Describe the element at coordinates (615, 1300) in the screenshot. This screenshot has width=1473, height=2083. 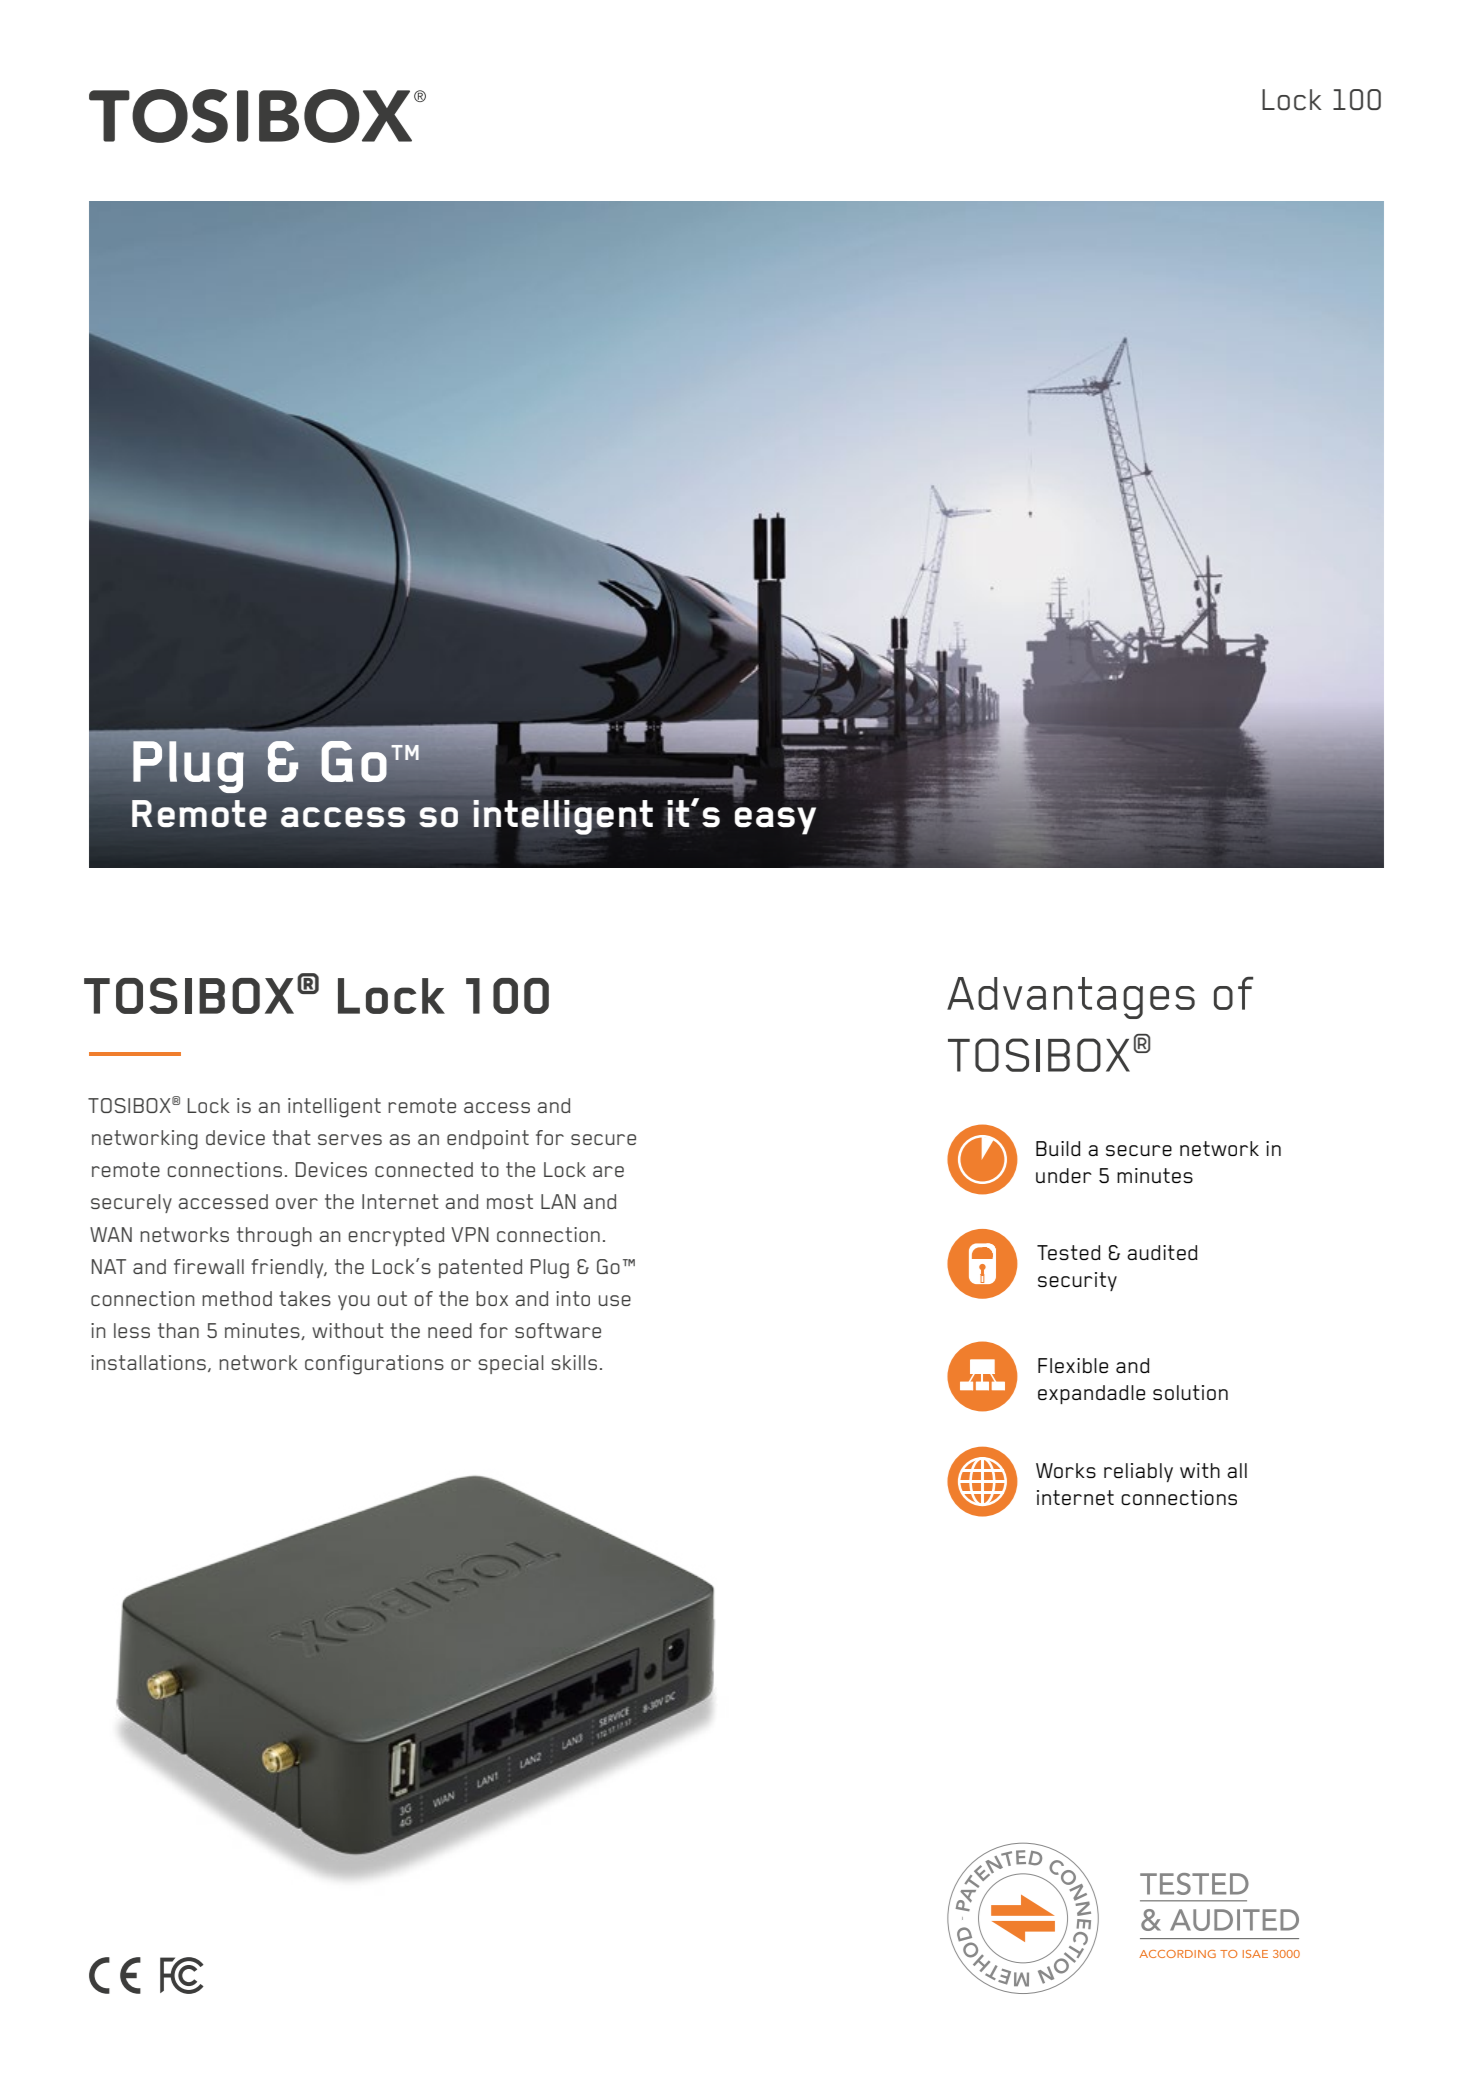
I see `use` at that location.
